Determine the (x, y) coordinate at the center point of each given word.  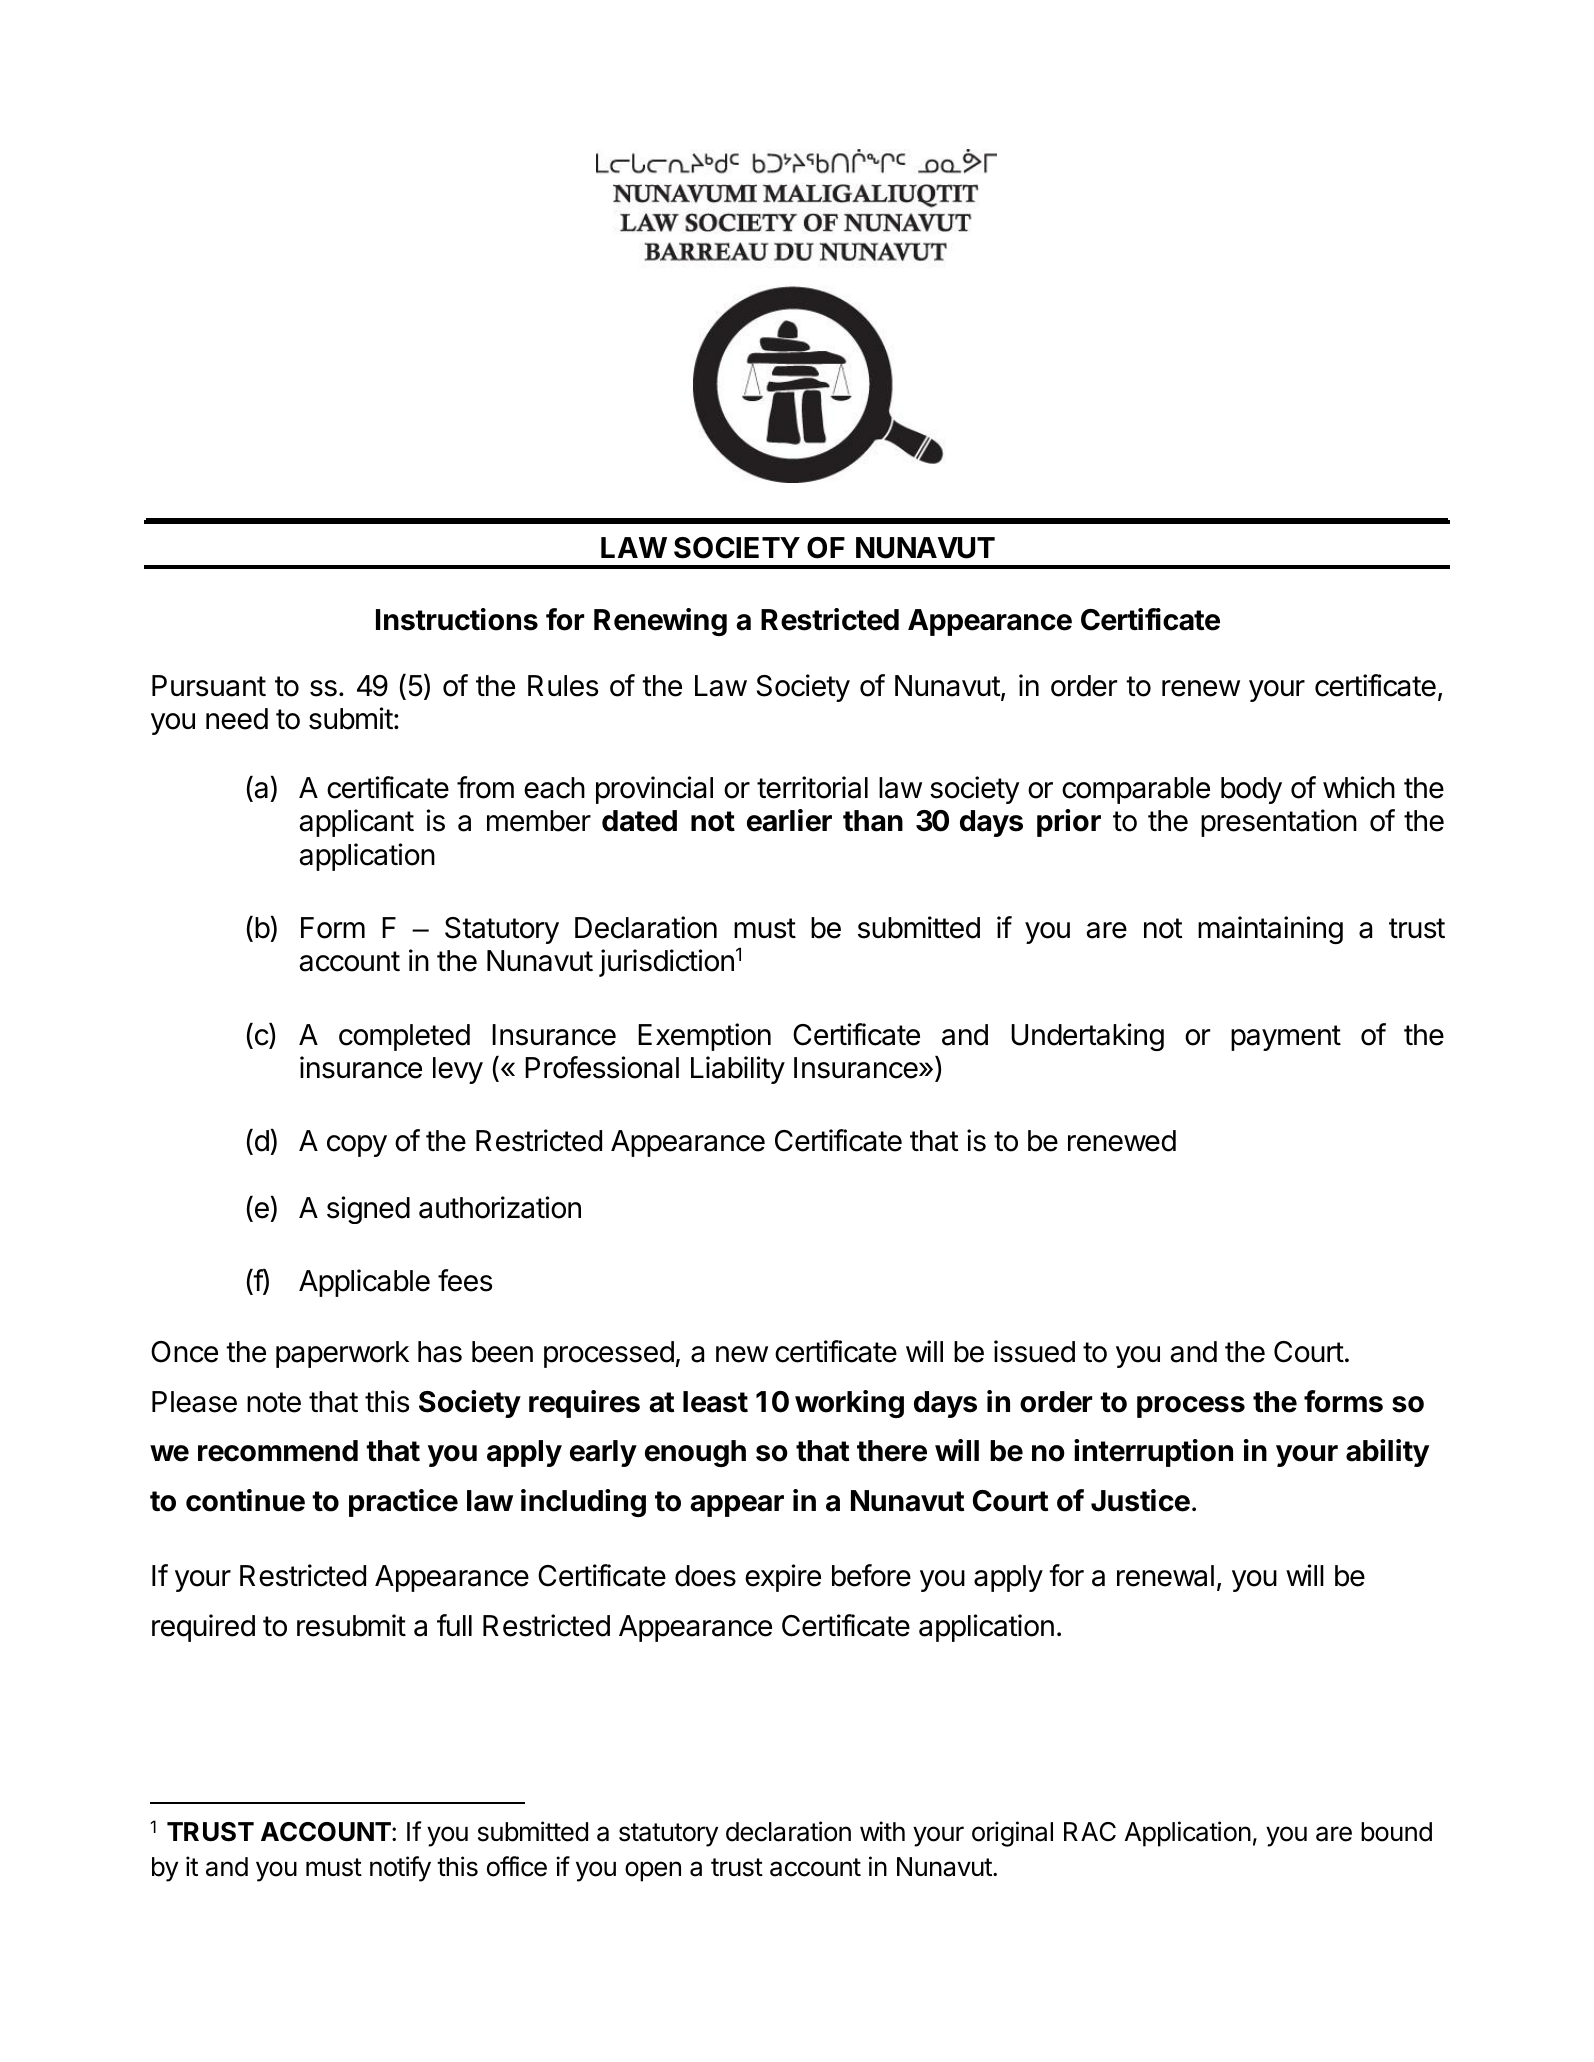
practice (403, 1503)
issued (1034, 1351)
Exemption (704, 1037)
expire (783, 1578)
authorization (500, 1207)
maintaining (1270, 930)
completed (404, 1037)
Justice (1140, 1500)
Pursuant (209, 686)
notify (400, 1869)
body (1251, 790)
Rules (563, 686)
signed (368, 1210)
